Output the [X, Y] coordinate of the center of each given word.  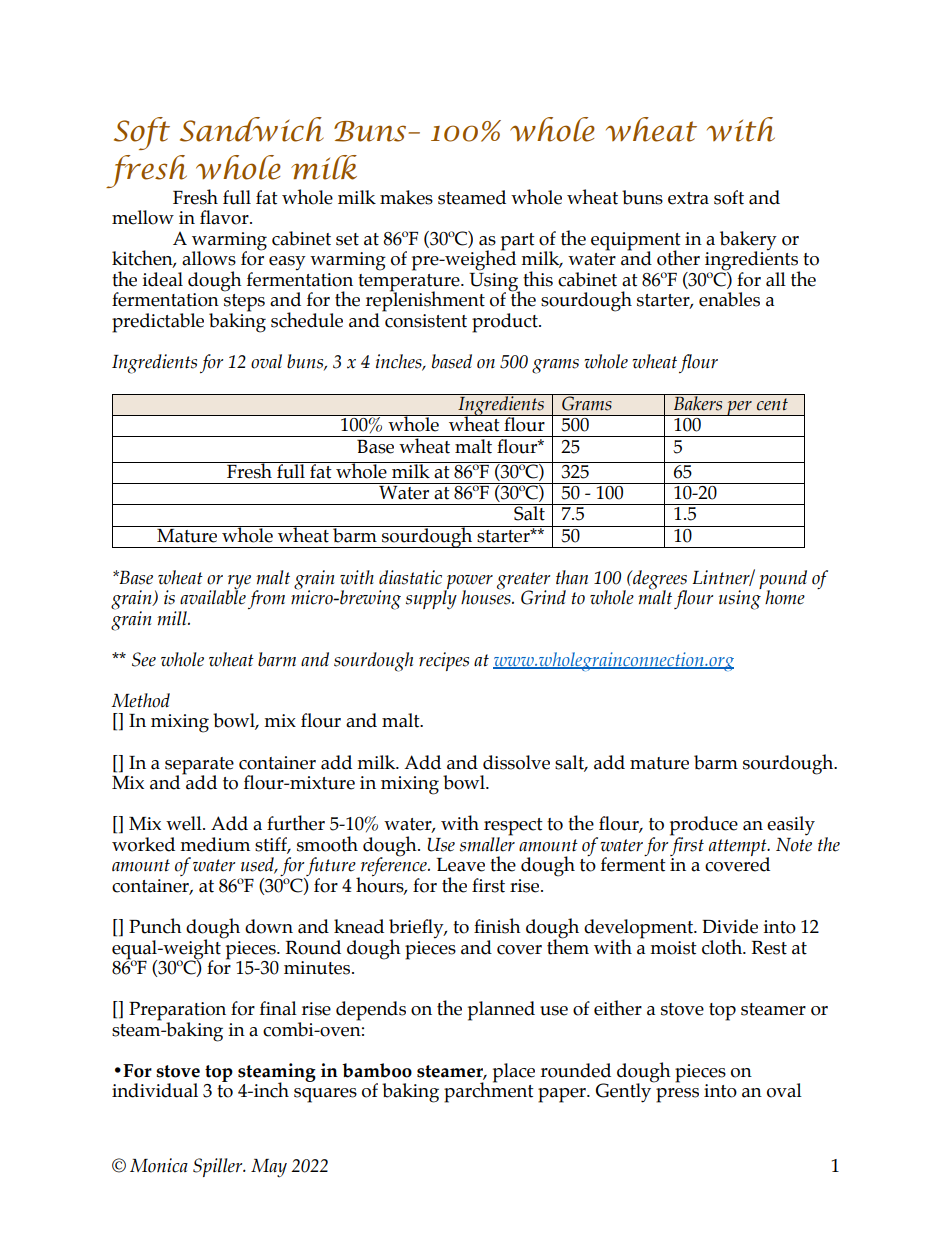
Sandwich [252, 129]
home [785, 597]
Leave [461, 865]
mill [173, 618]
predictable [158, 323]
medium [215, 844]
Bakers [698, 402]
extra [688, 198]
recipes [444, 661]
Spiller [219, 1167]
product [506, 323]
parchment [489, 1091]
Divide [730, 926]
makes [406, 197]
